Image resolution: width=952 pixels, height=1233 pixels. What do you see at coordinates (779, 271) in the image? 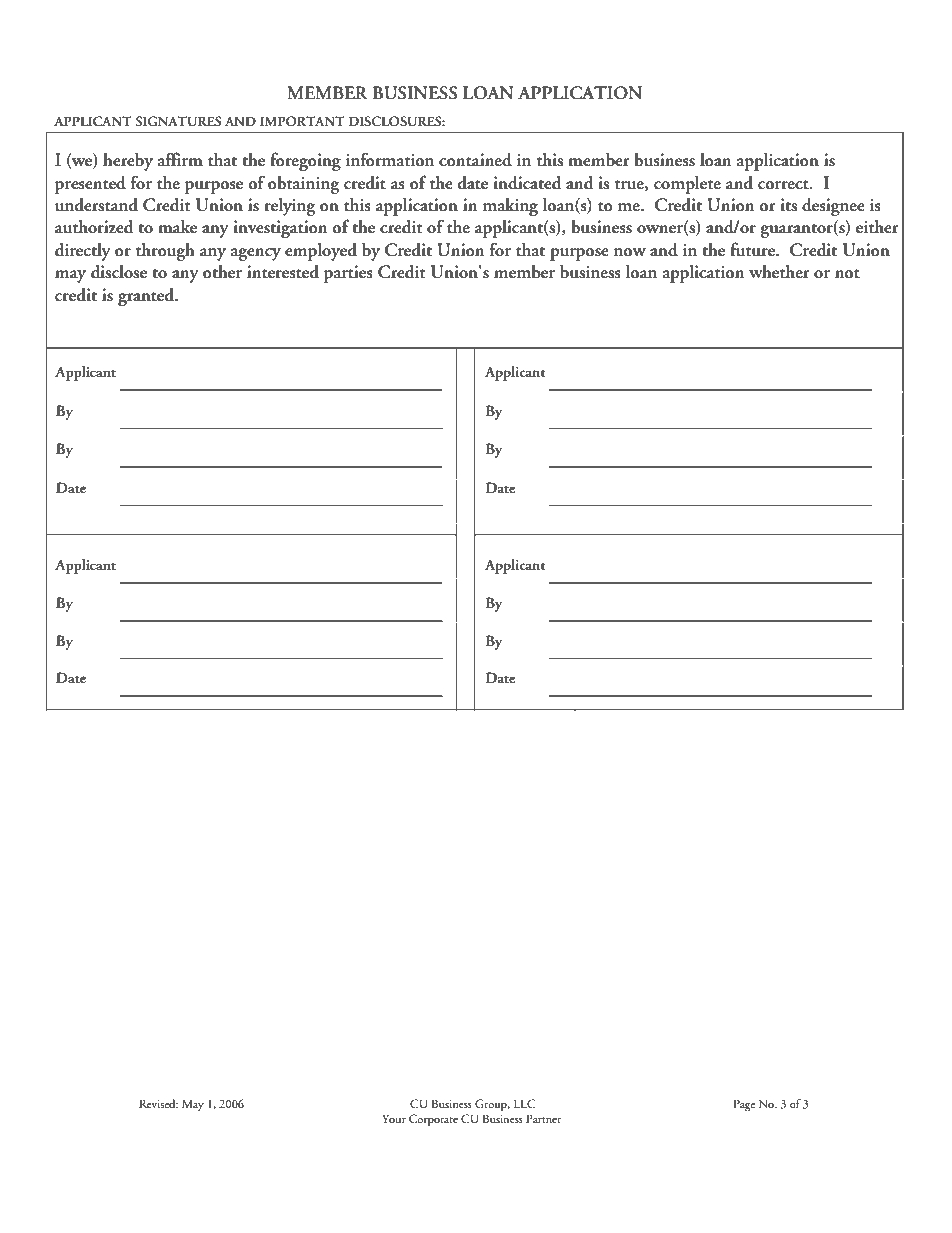
I see `whether` at bounding box center [779, 271].
